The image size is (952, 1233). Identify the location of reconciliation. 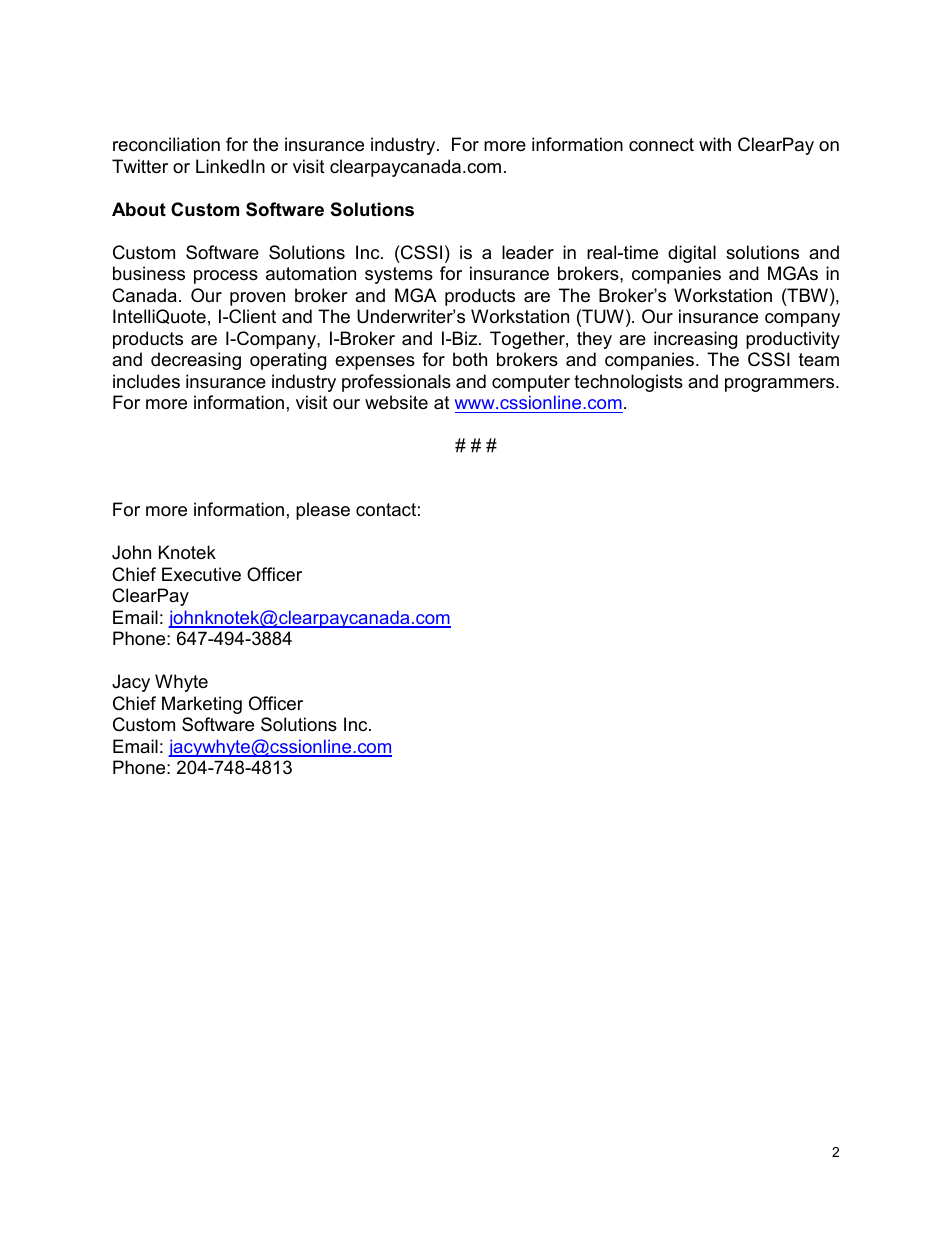
(166, 144).
